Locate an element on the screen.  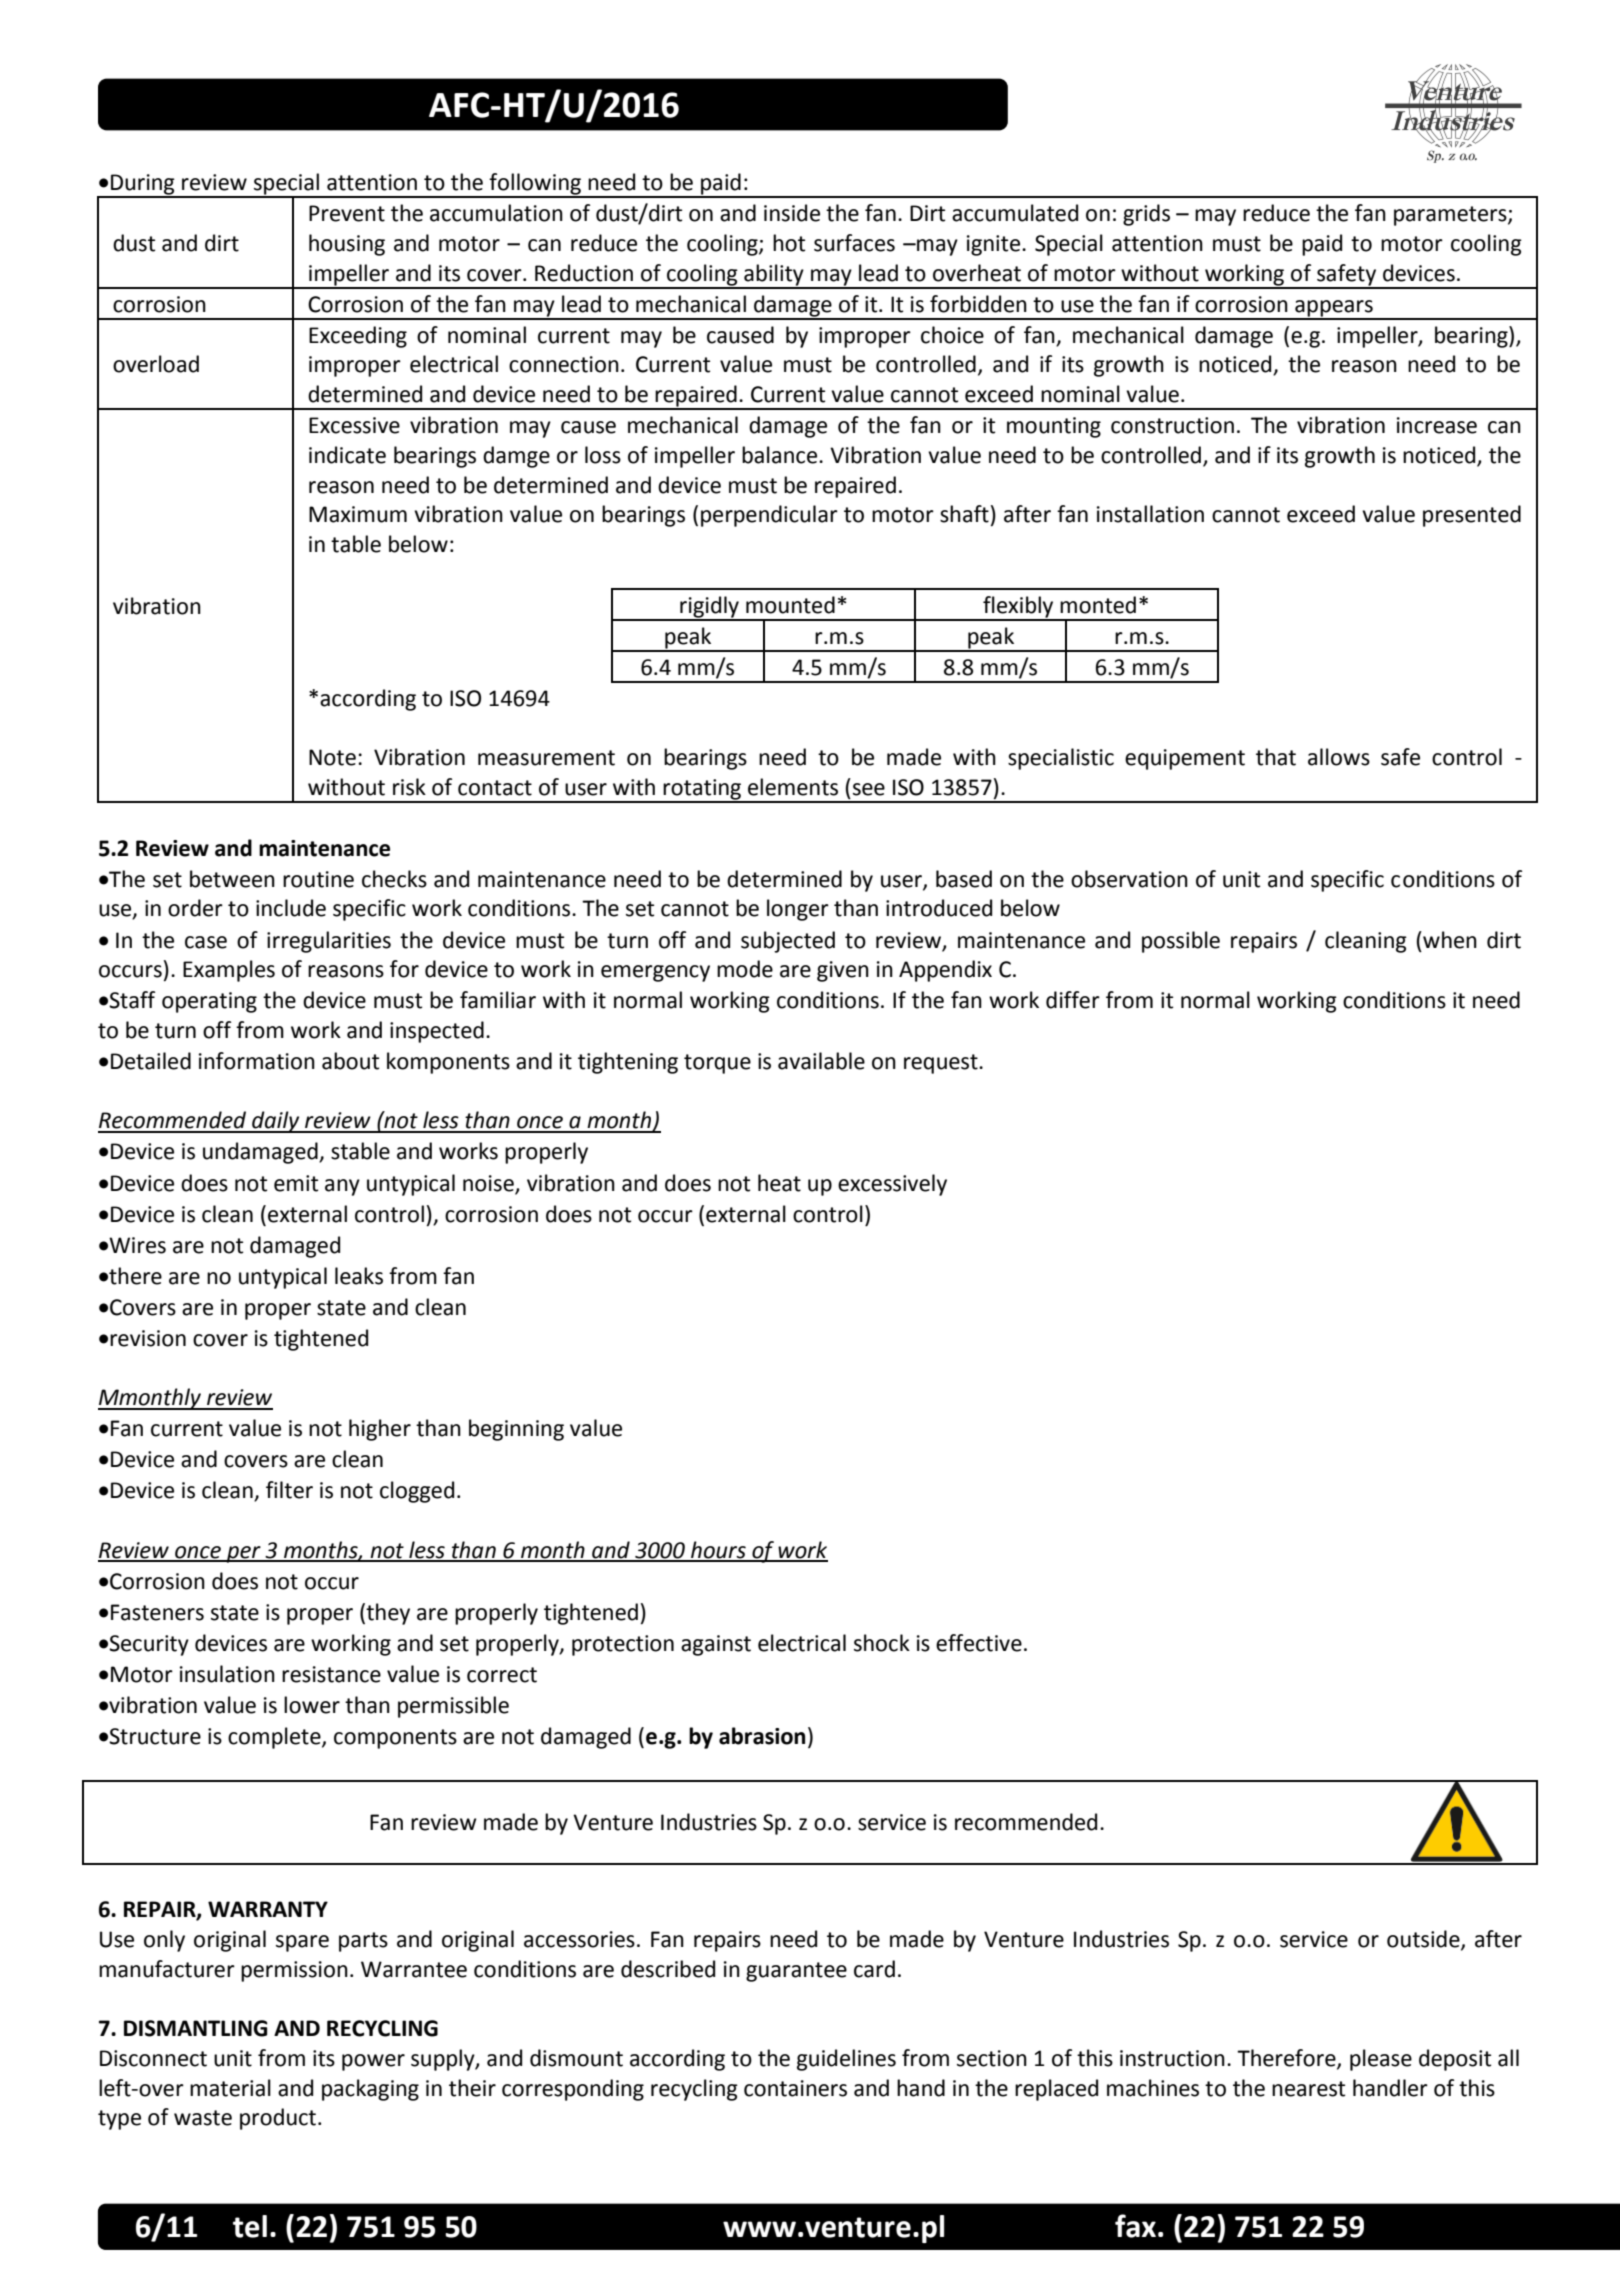
available is located at coordinates (821, 1061).
